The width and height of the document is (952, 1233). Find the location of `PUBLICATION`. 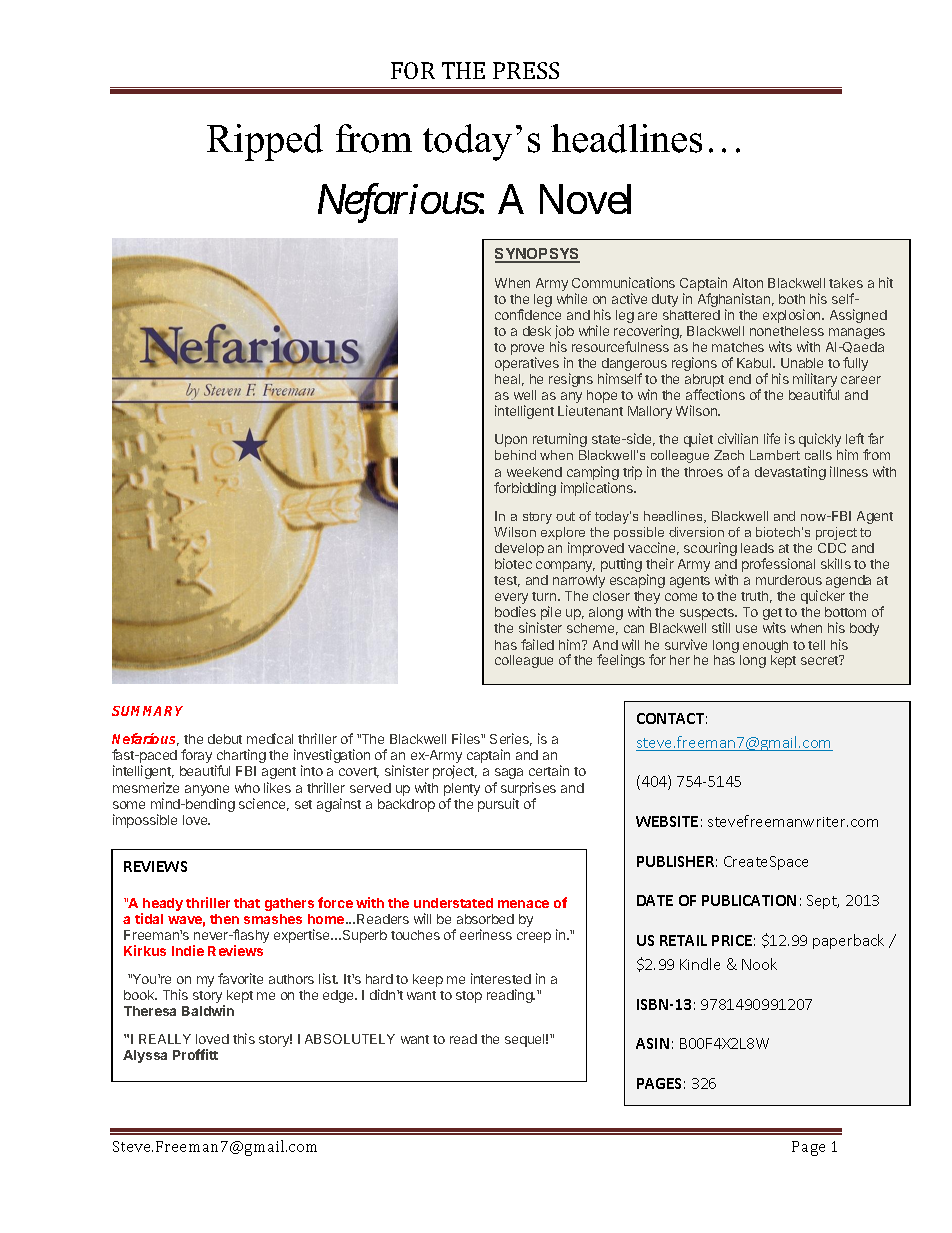

PUBLICATION is located at coordinates (749, 900).
